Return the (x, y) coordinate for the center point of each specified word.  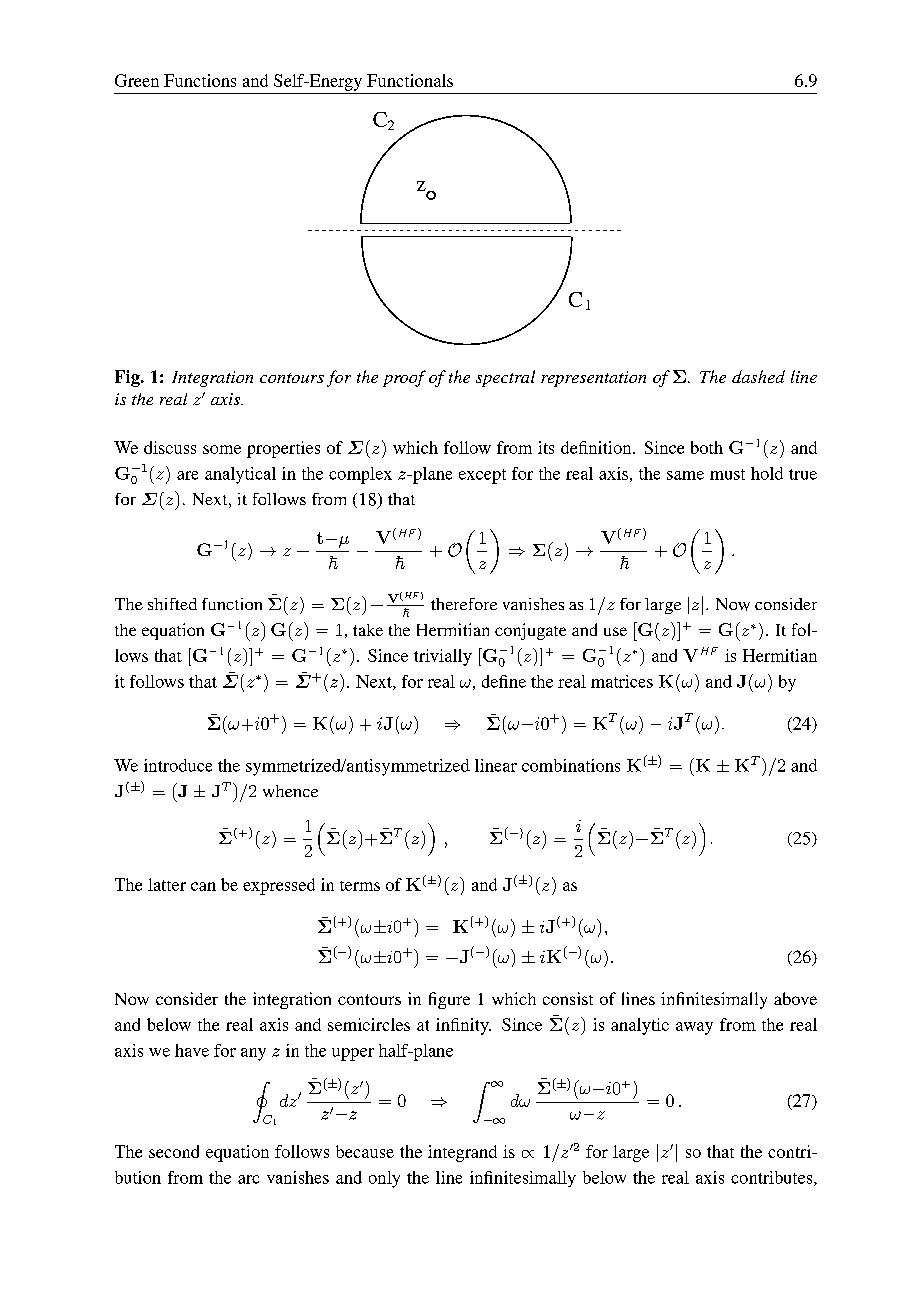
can (203, 886)
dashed (758, 376)
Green (137, 80)
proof (404, 378)
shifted (172, 604)
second (174, 1151)
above (795, 998)
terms (360, 886)
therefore (464, 604)
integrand (462, 1153)
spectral (505, 378)
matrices (622, 681)
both (707, 447)
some (222, 449)
